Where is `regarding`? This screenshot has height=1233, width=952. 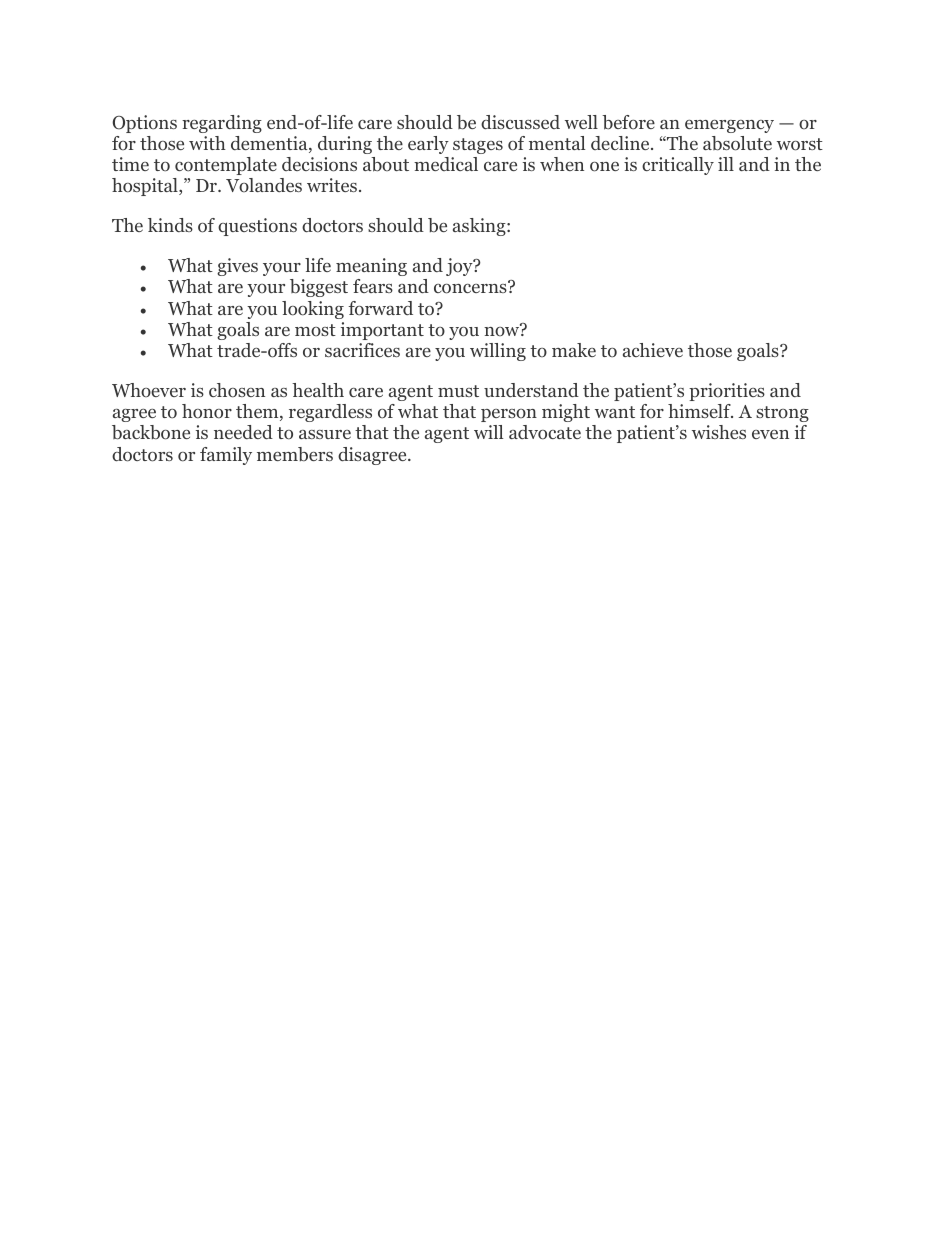 regarding is located at coordinates (222, 124).
